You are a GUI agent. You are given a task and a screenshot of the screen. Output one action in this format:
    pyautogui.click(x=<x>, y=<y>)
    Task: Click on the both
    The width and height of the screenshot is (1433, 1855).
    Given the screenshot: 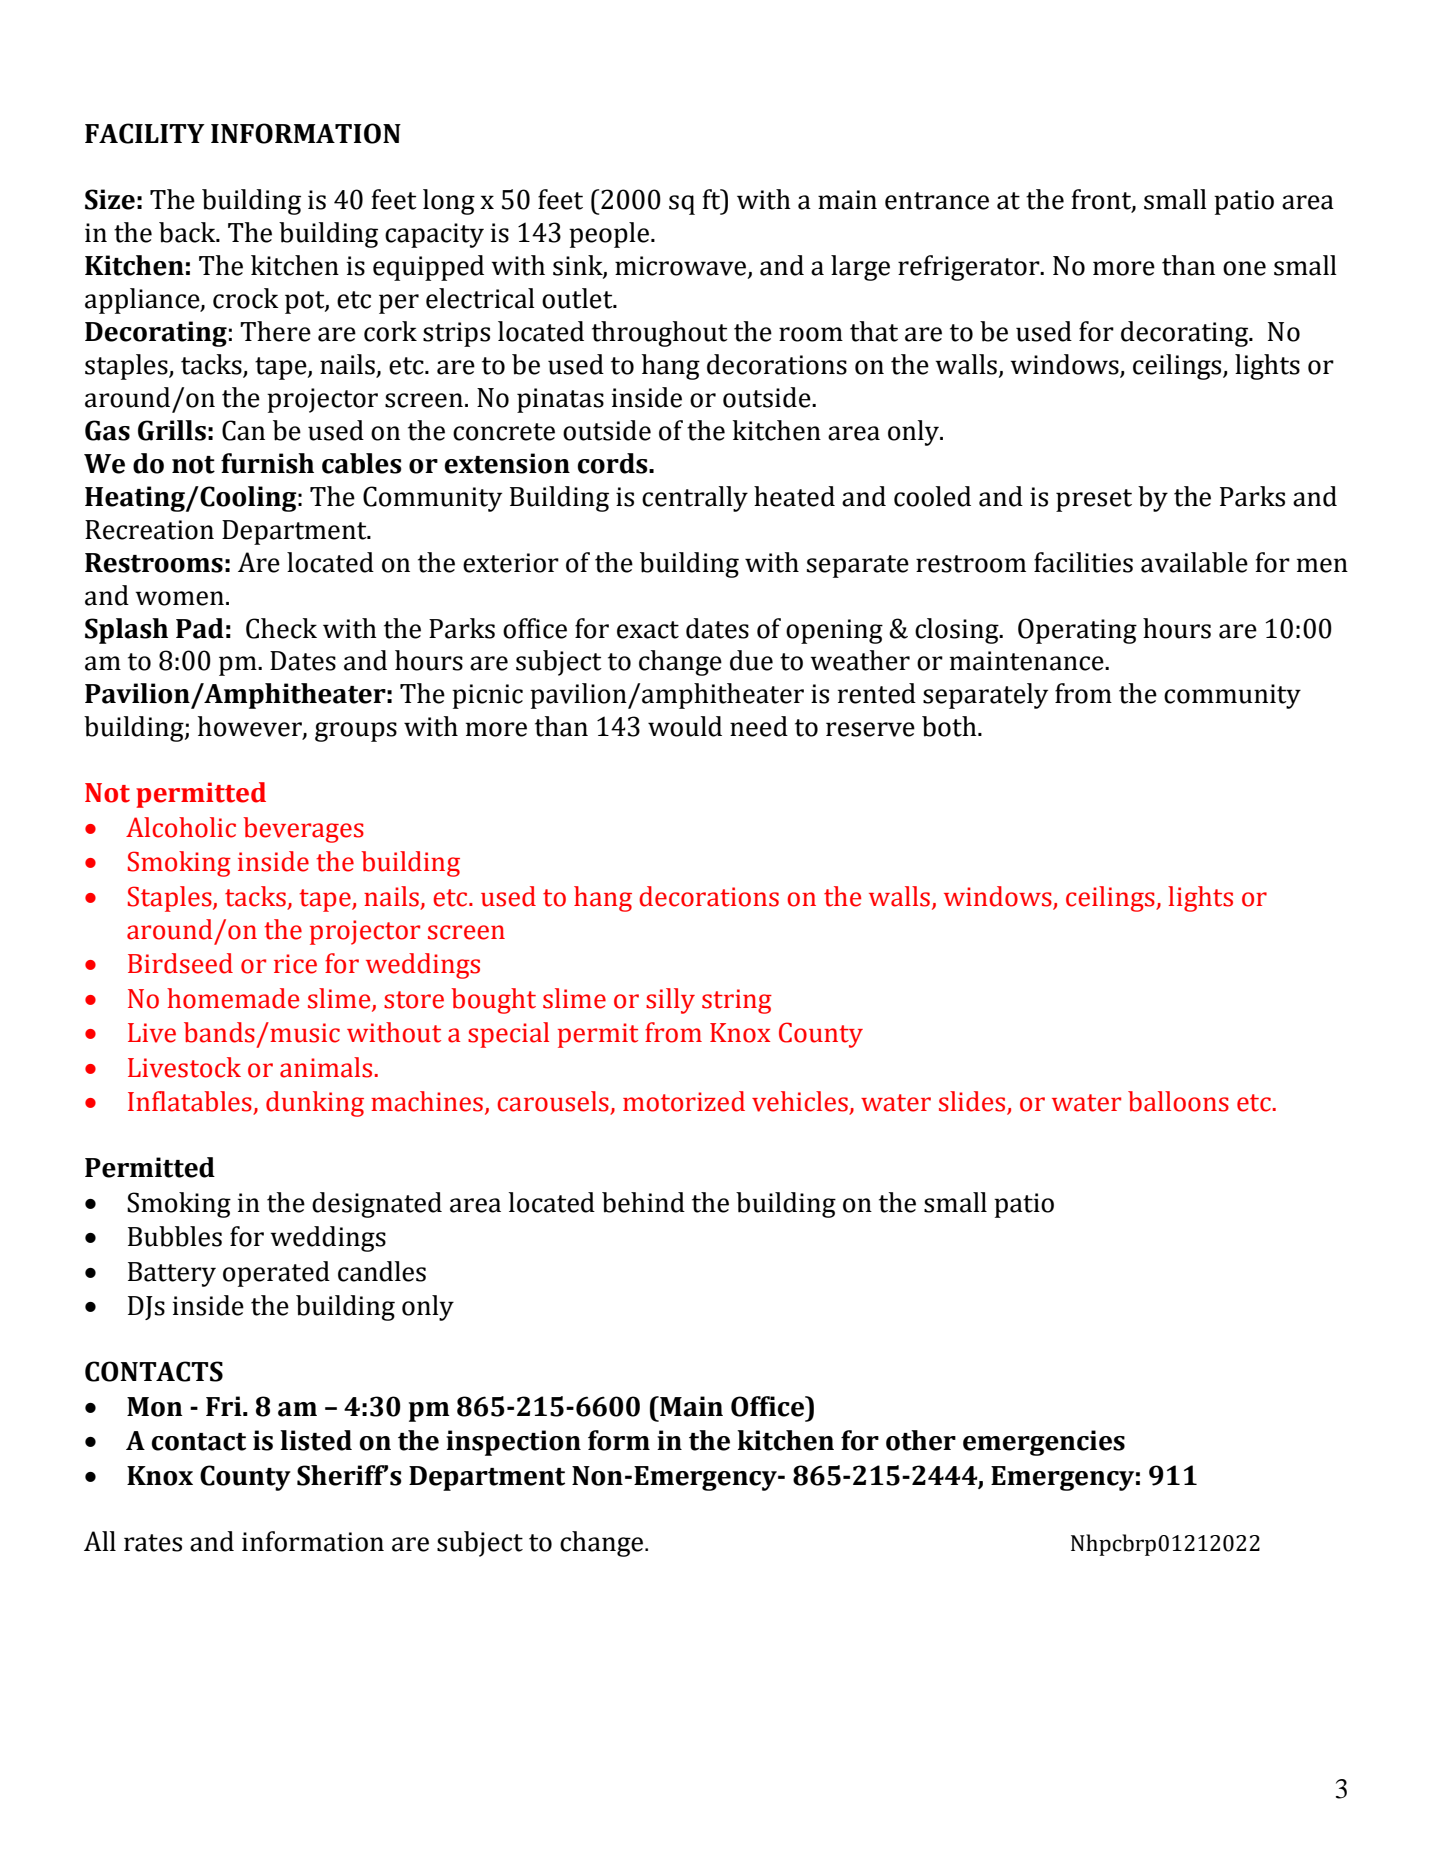 What is the action you would take?
    pyautogui.click(x=950, y=726)
